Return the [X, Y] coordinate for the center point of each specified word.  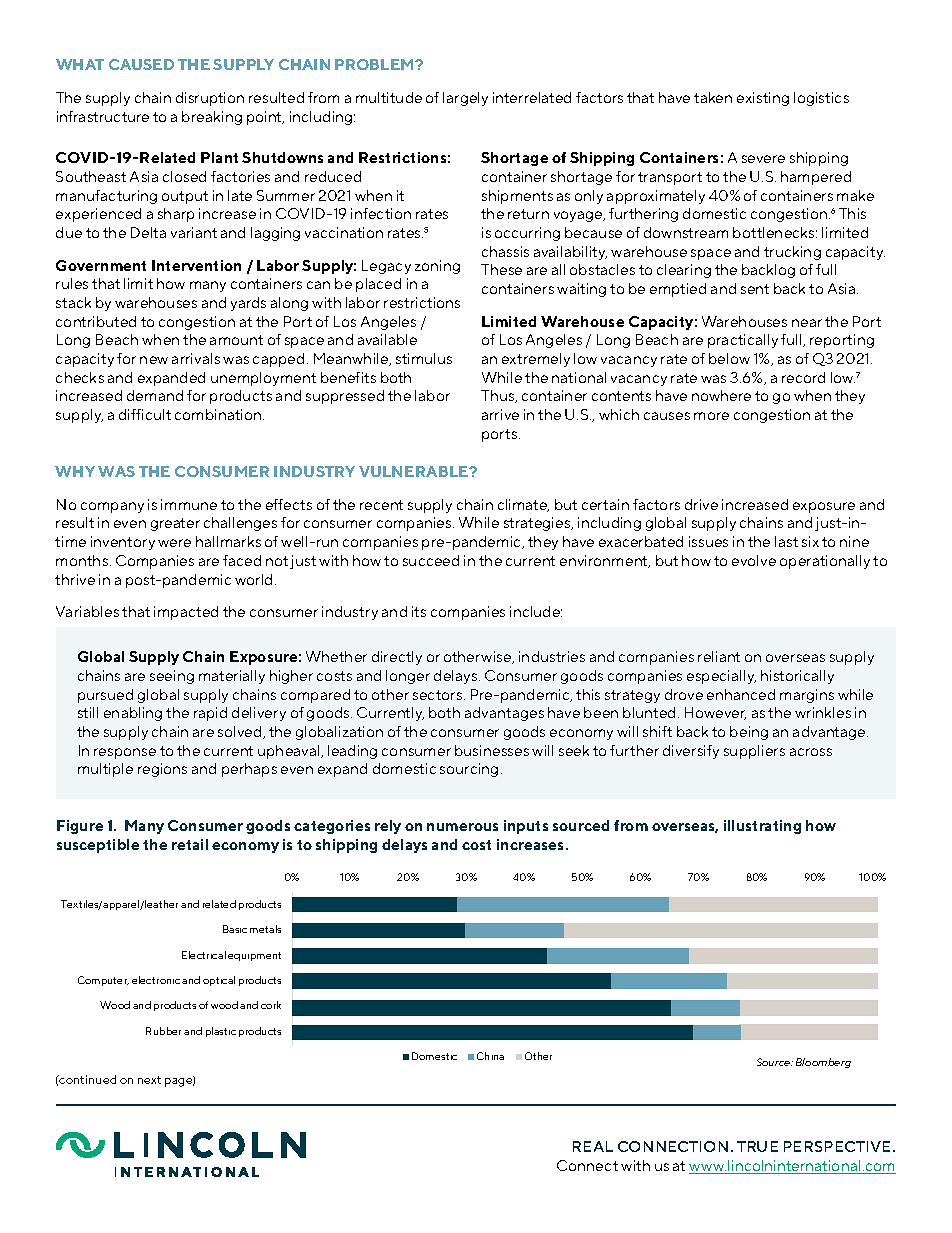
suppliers [754, 752]
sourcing [469, 770]
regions [162, 770]
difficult [145, 414]
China [490, 1056]
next [149, 1080]
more [711, 416]
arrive [500, 414]
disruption [210, 99]
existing [763, 99]
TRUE [757, 1146]
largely [465, 99]
